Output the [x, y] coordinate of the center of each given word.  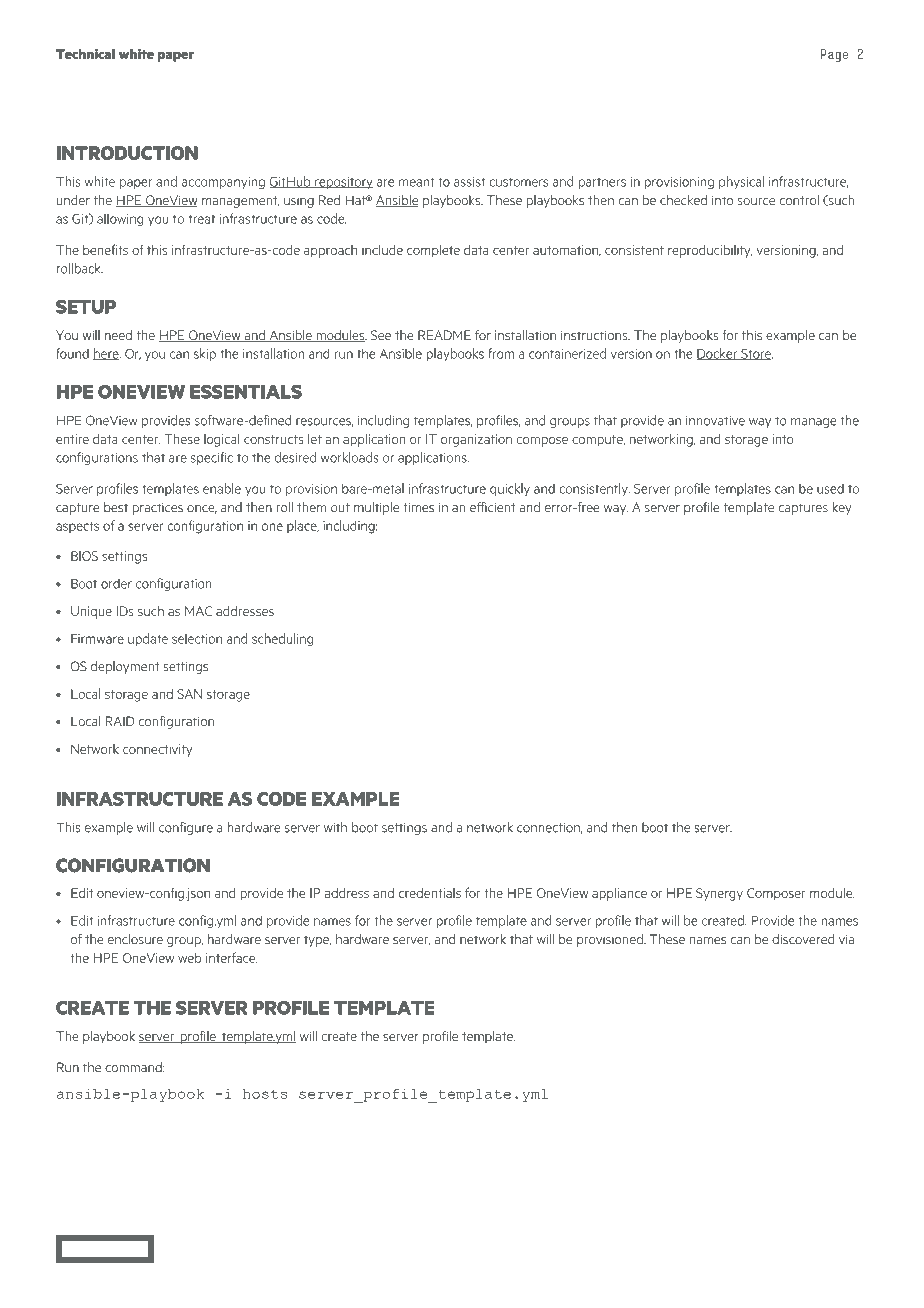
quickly [510, 489]
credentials [430, 893]
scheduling [282, 640]
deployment [125, 667]
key [842, 508]
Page [834, 55]
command [134, 1067]
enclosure [135, 939]
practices [157, 509]
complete [433, 251]
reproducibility [710, 251]
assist [469, 182]
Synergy [719, 894]
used [830, 488]
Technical [85, 53]
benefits [105, 249]
